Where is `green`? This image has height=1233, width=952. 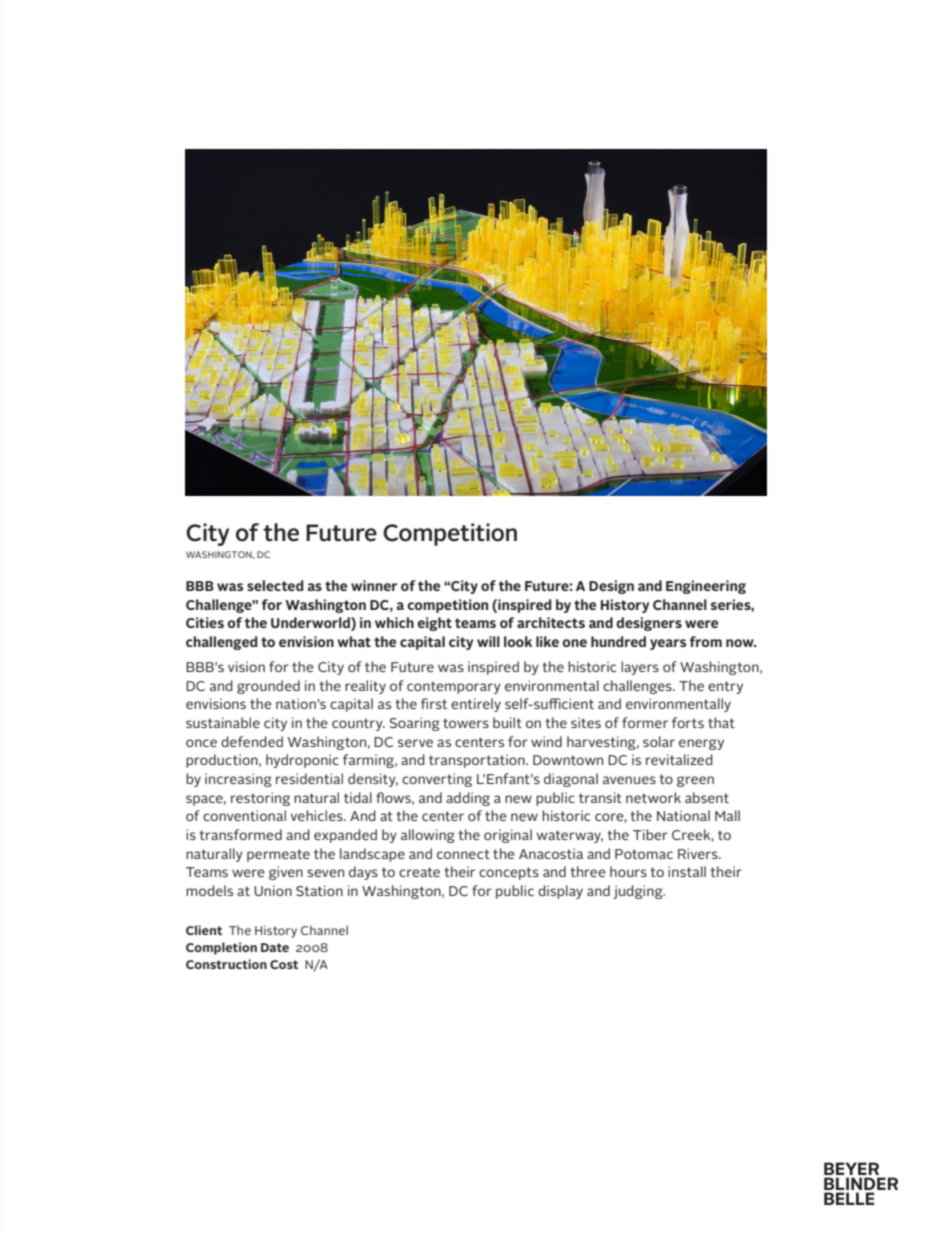
green is located at coordinates (695, 781).
